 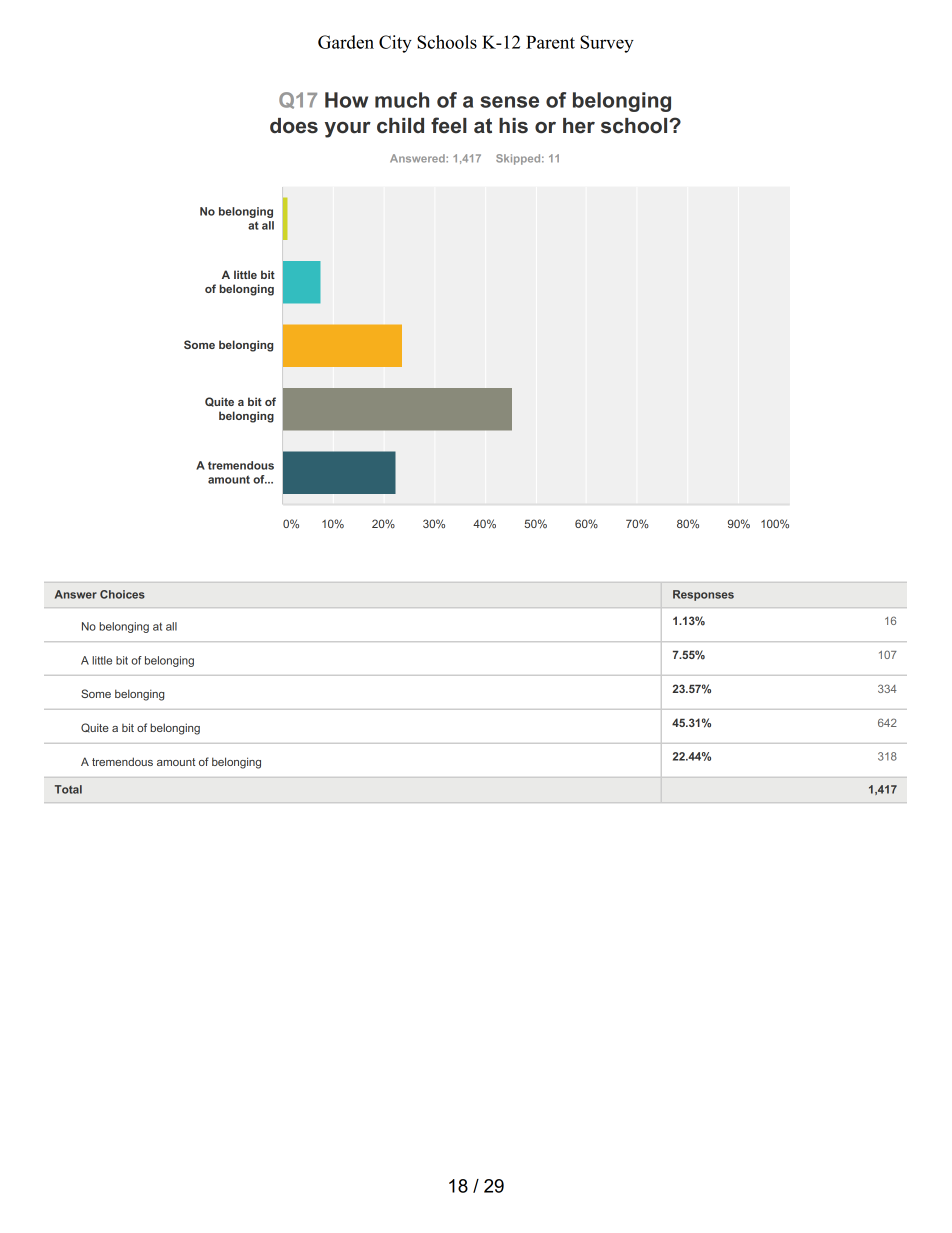 I want to click on feel, so click(x=449, y=125).
